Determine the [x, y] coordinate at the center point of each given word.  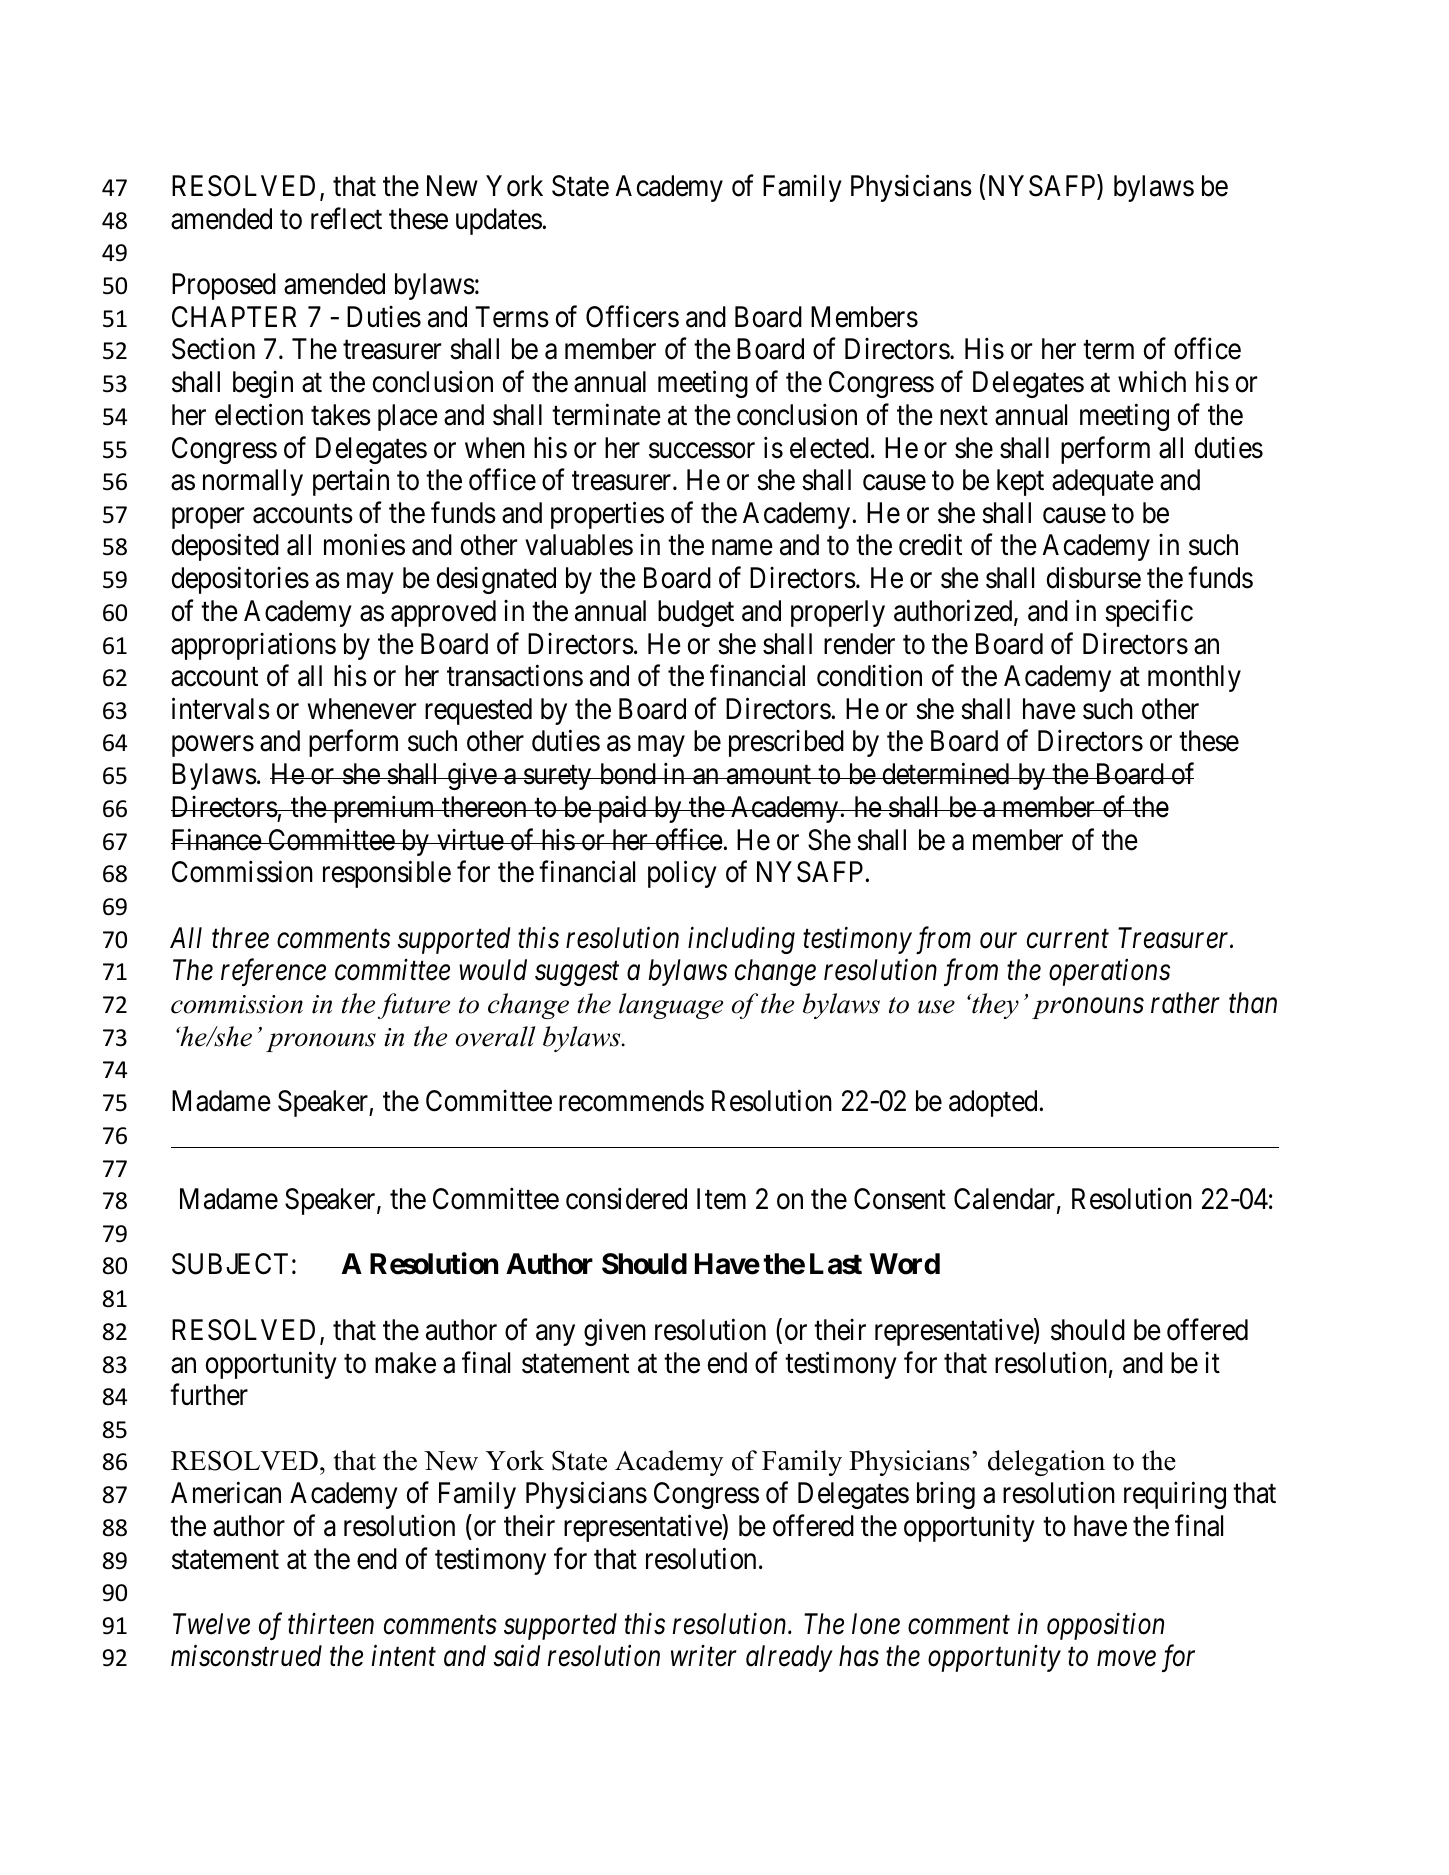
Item [721, 1199]
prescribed [786, 743]
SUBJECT [230, 1264]
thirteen [331, 1624]
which [1152, 382]
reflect [346, 218]
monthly [1194, 678]
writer [704, 1656]
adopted [993, 1103]
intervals [221, 709]
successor [702, 451]
